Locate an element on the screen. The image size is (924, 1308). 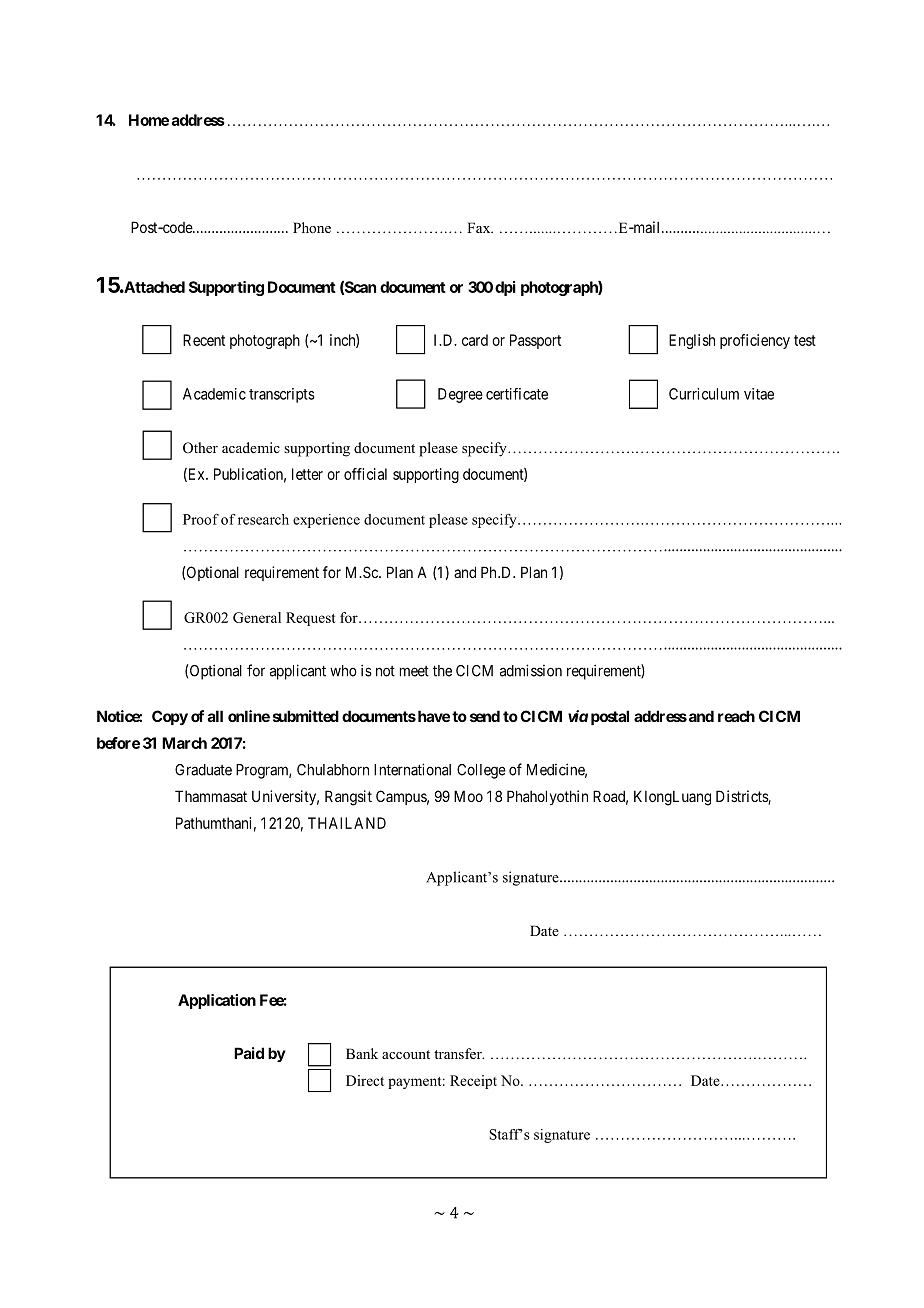
Degree is located at coordinates (460, 395).
